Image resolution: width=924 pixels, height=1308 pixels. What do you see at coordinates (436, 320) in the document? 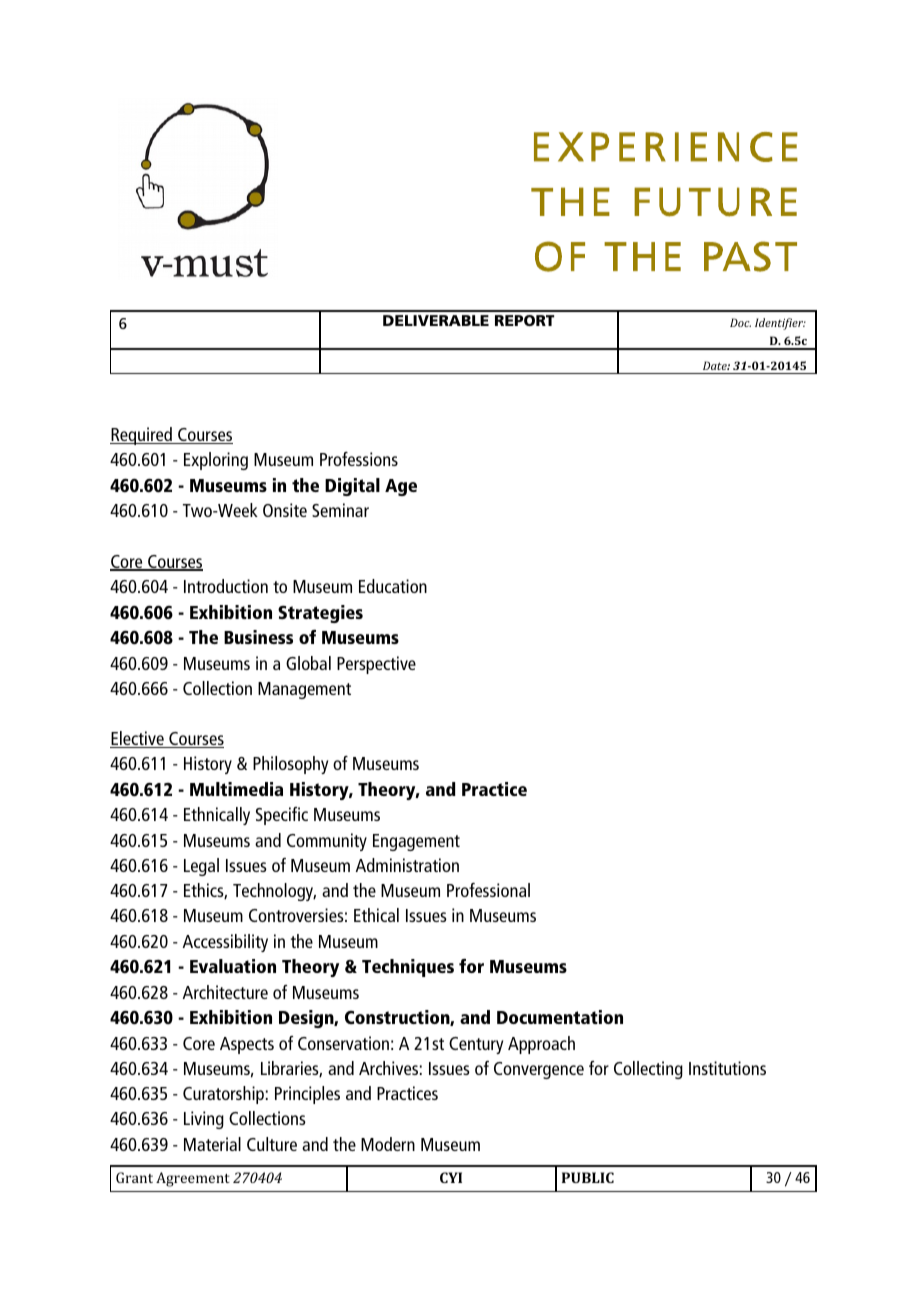
I see `DELIVERABLE` at bounding box center [436, 320].
